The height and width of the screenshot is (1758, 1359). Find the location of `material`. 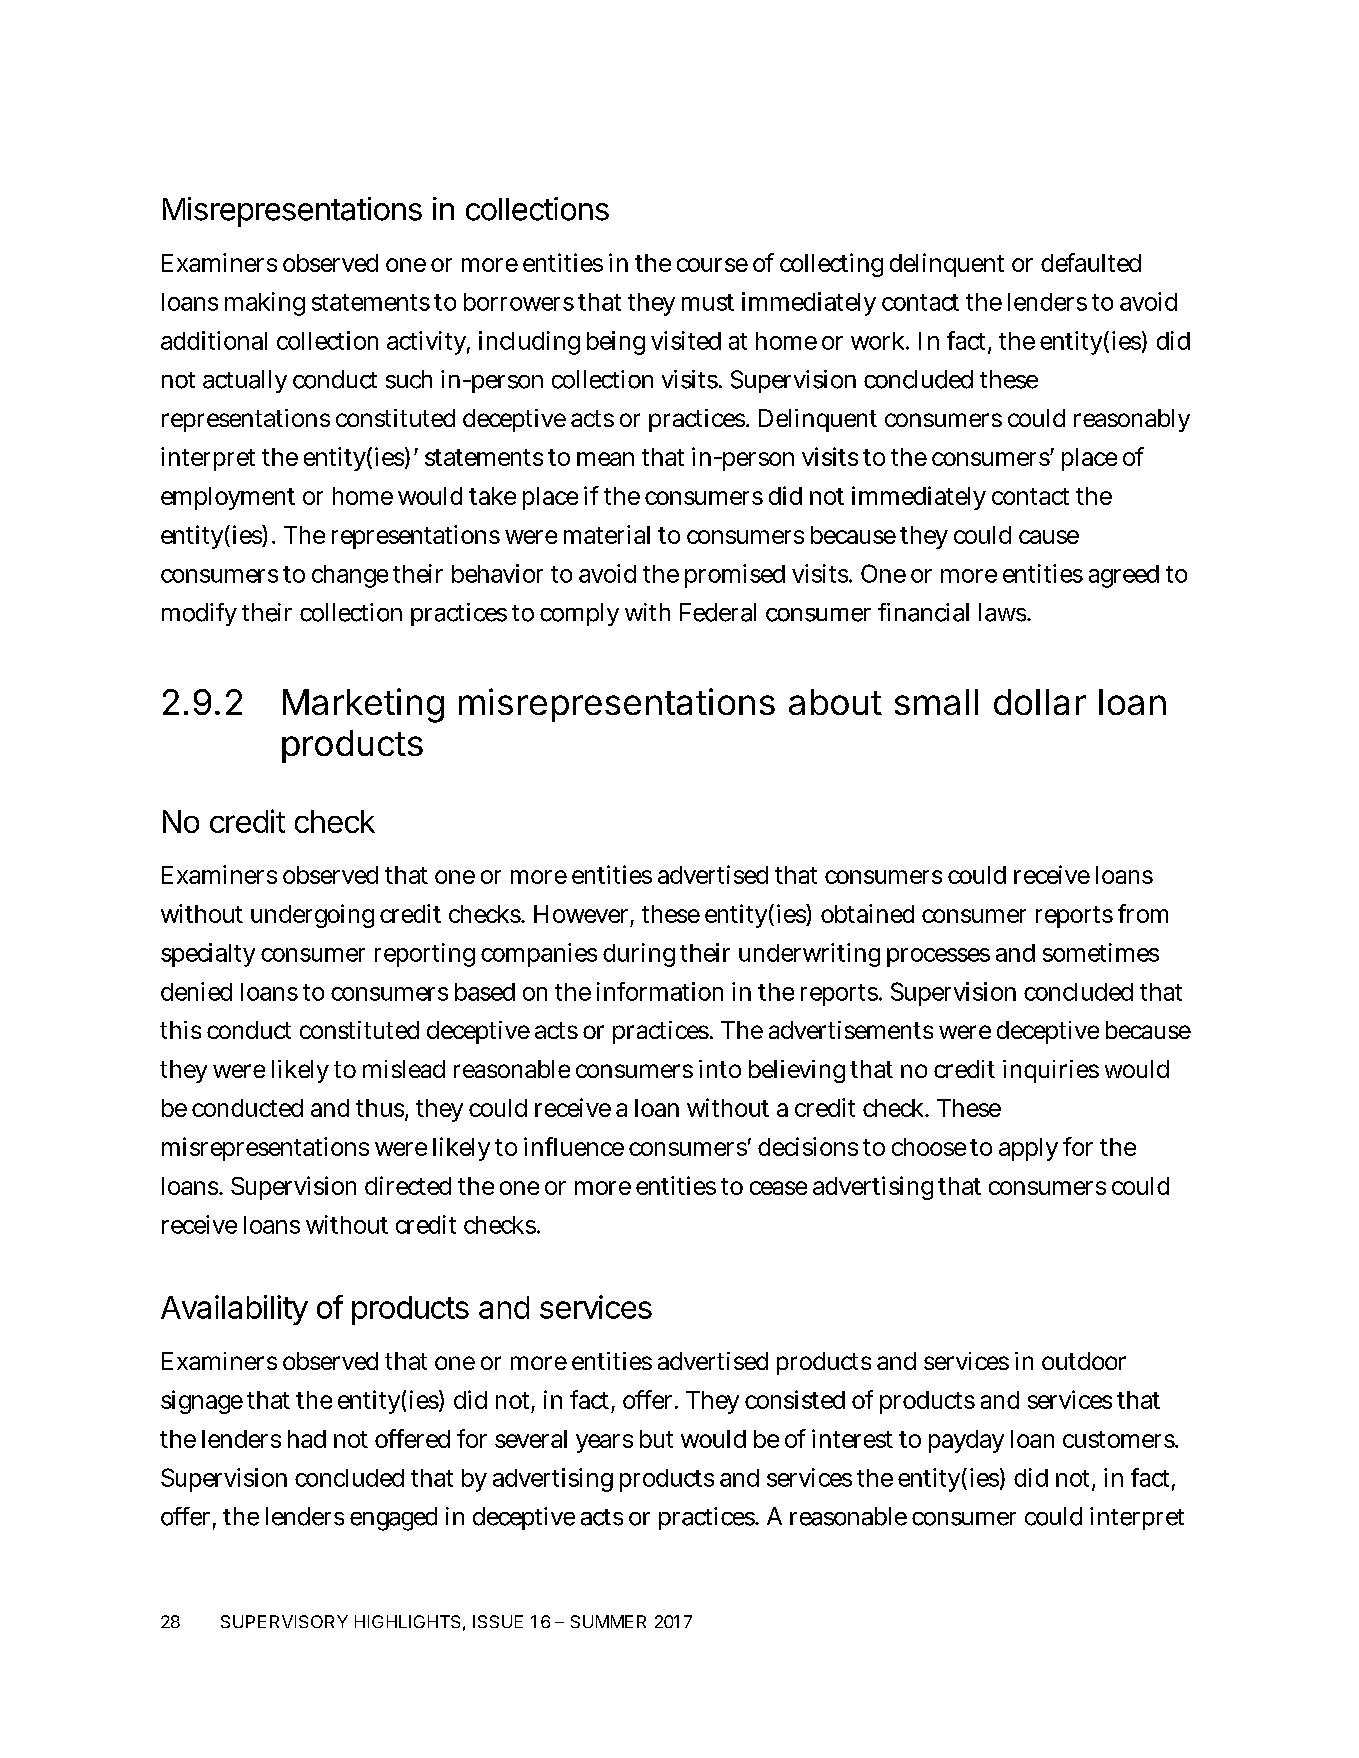

material is located at coordinates (607, 534).
